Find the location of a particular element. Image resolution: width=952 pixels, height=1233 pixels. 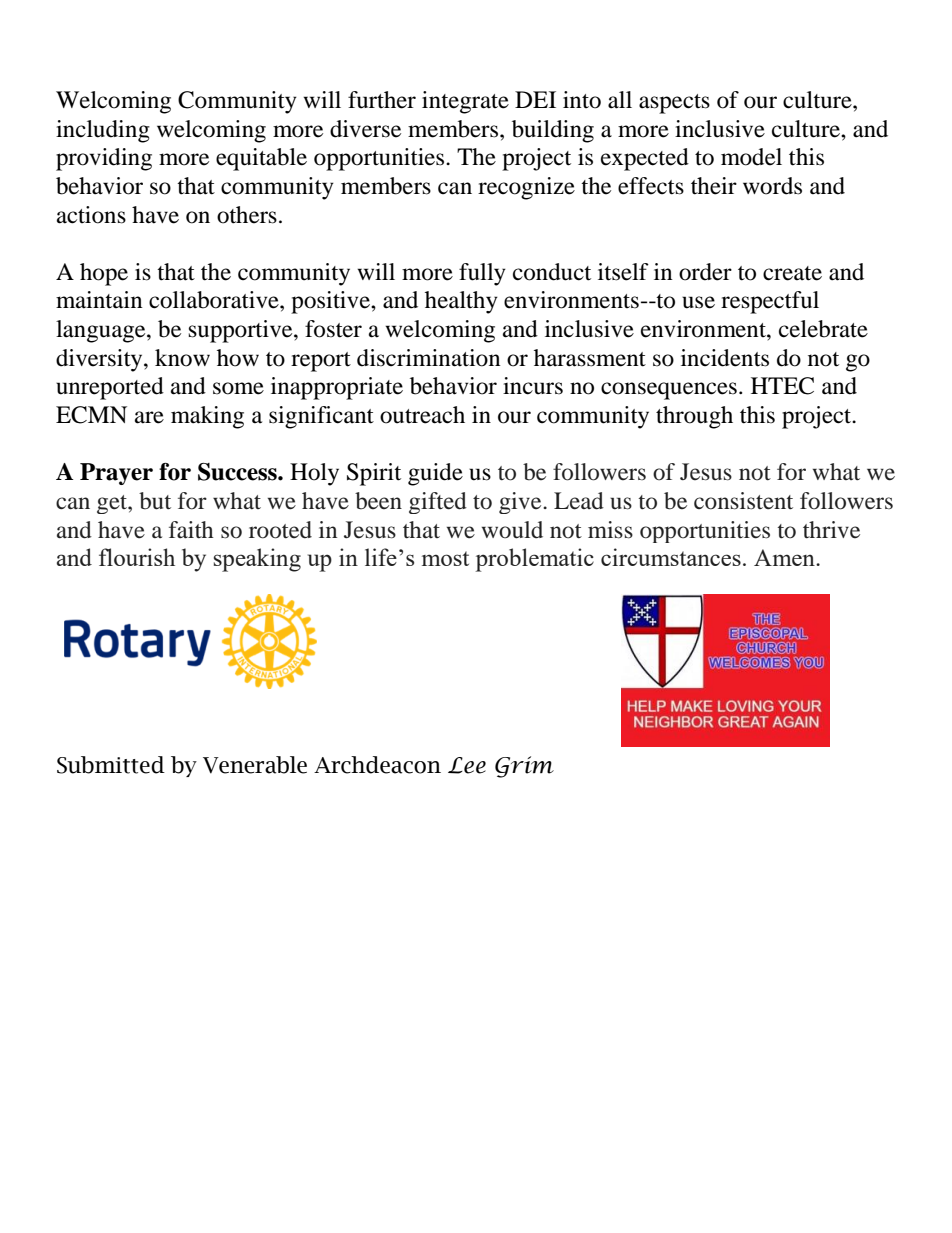

integrate is located at coordinates (465, 102).
